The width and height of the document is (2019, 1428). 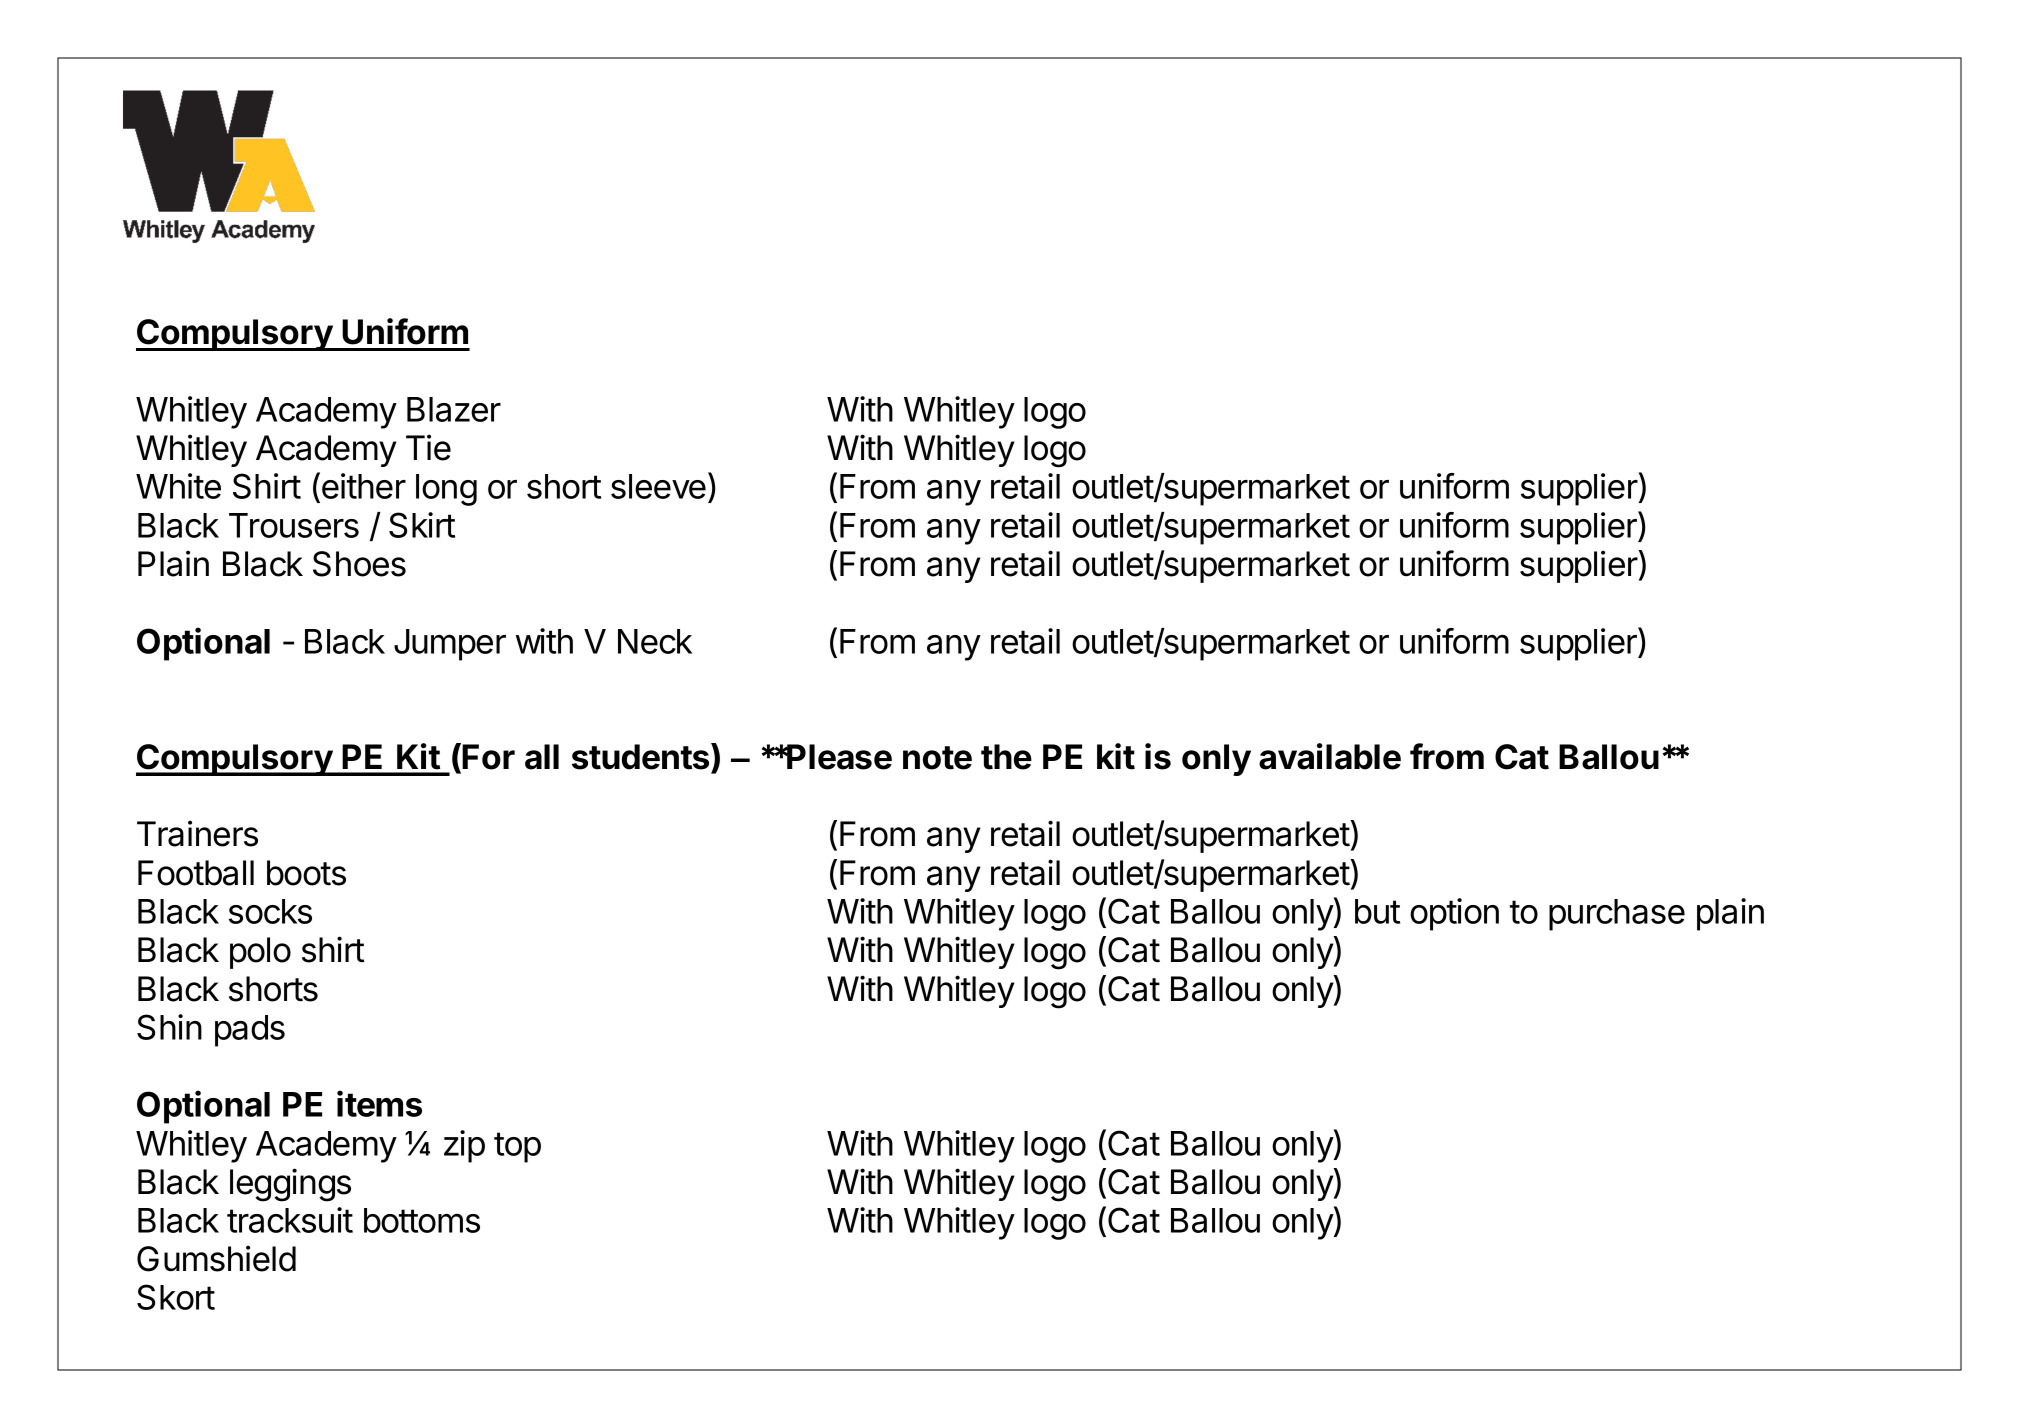 What do you see at coordinates (454, 409) in the document?
I see `Blazer` at bounding box center [454, 409].
